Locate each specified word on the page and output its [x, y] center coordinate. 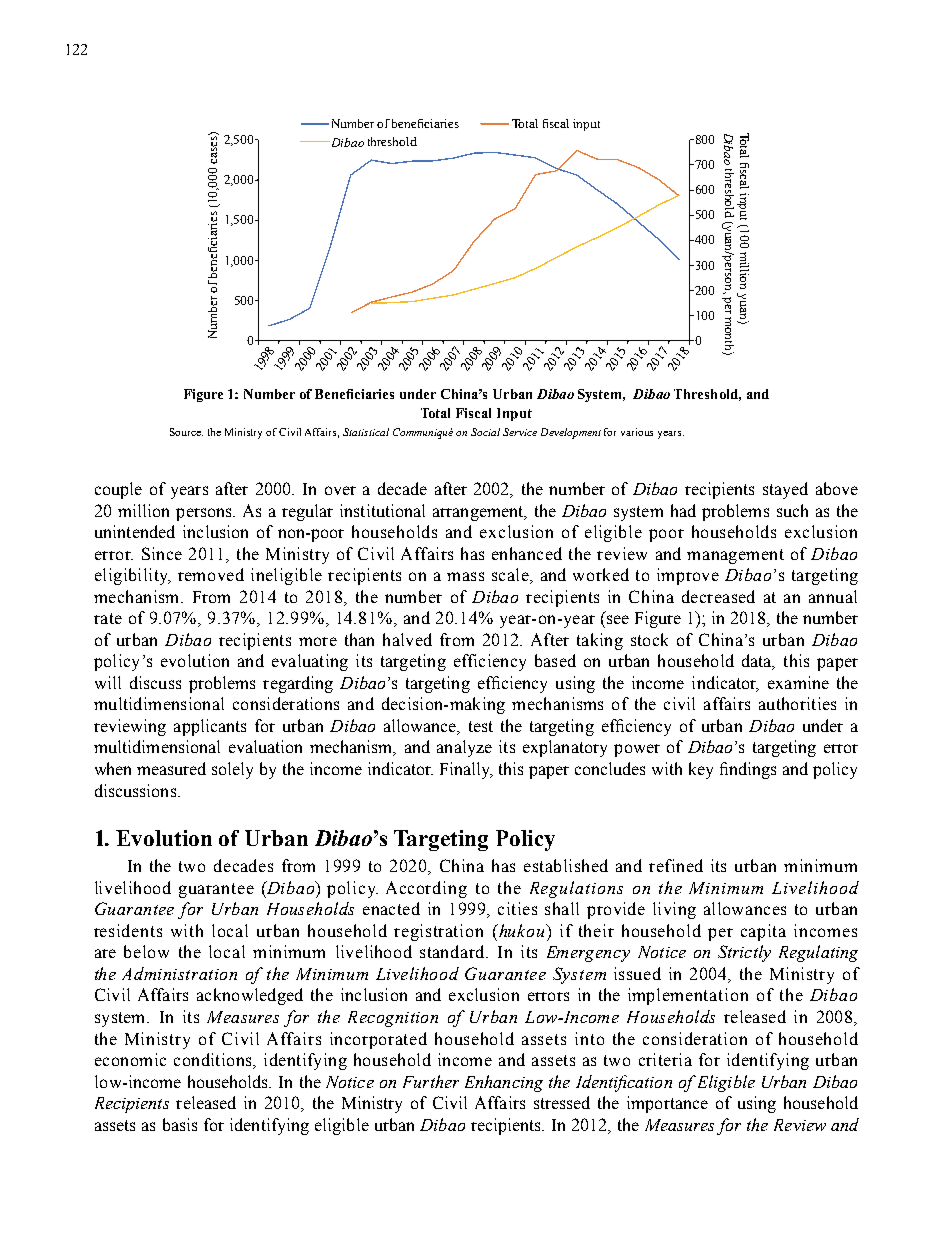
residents [128, 930]
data [758, 662]
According [426, 889]
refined [676, 865]
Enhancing [504, 1083]
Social [485, 432]
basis [180, 1124]
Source [186, 432]
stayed [785, 490]
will [108, 682]
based [555, 660]
